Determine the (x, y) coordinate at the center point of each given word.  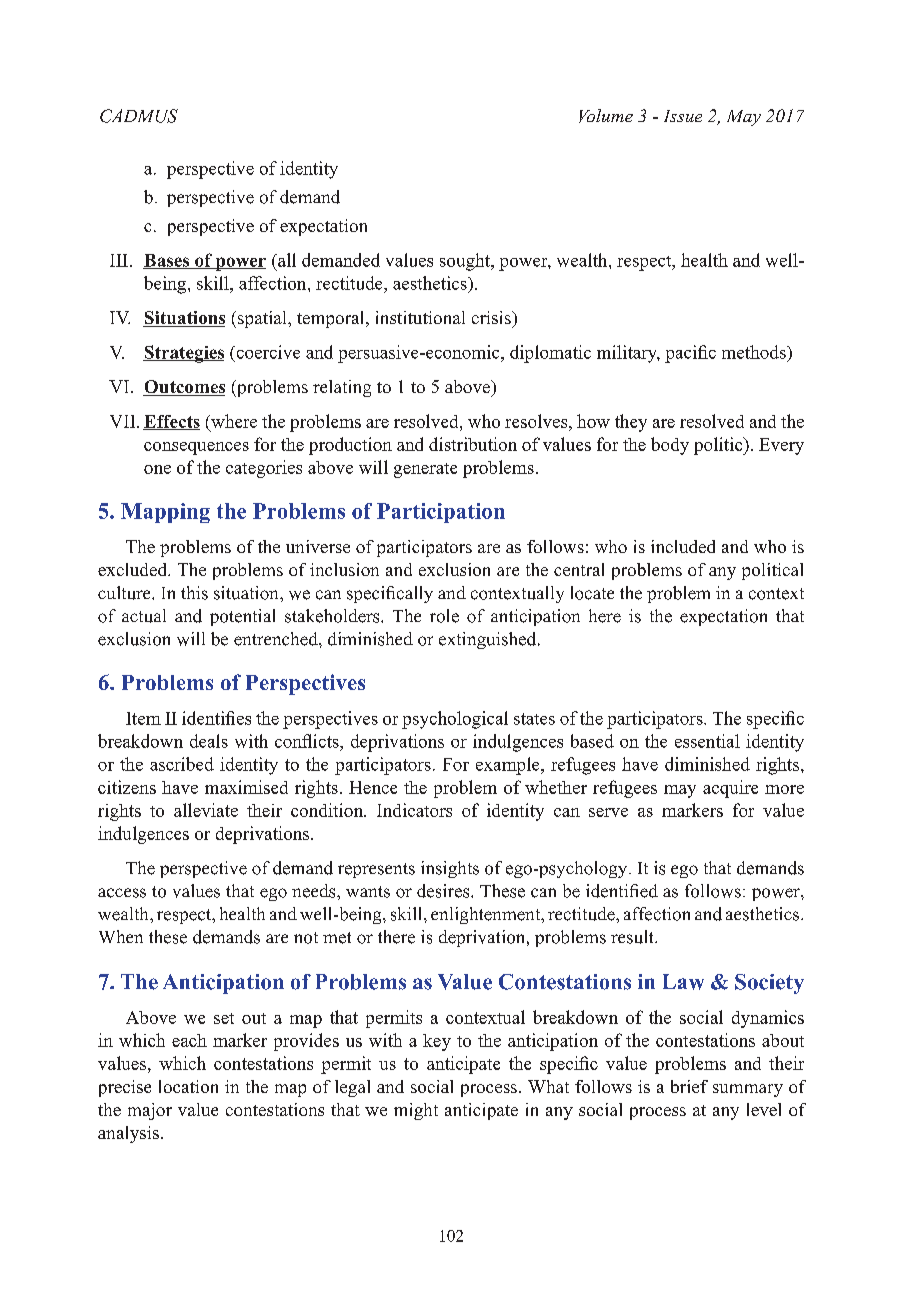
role (444, 616)
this (194, 593)
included (683, 546)
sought (466, 262)
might (416, 1111)
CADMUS (139, 116)
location (188, 1086)
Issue (683, 116)
